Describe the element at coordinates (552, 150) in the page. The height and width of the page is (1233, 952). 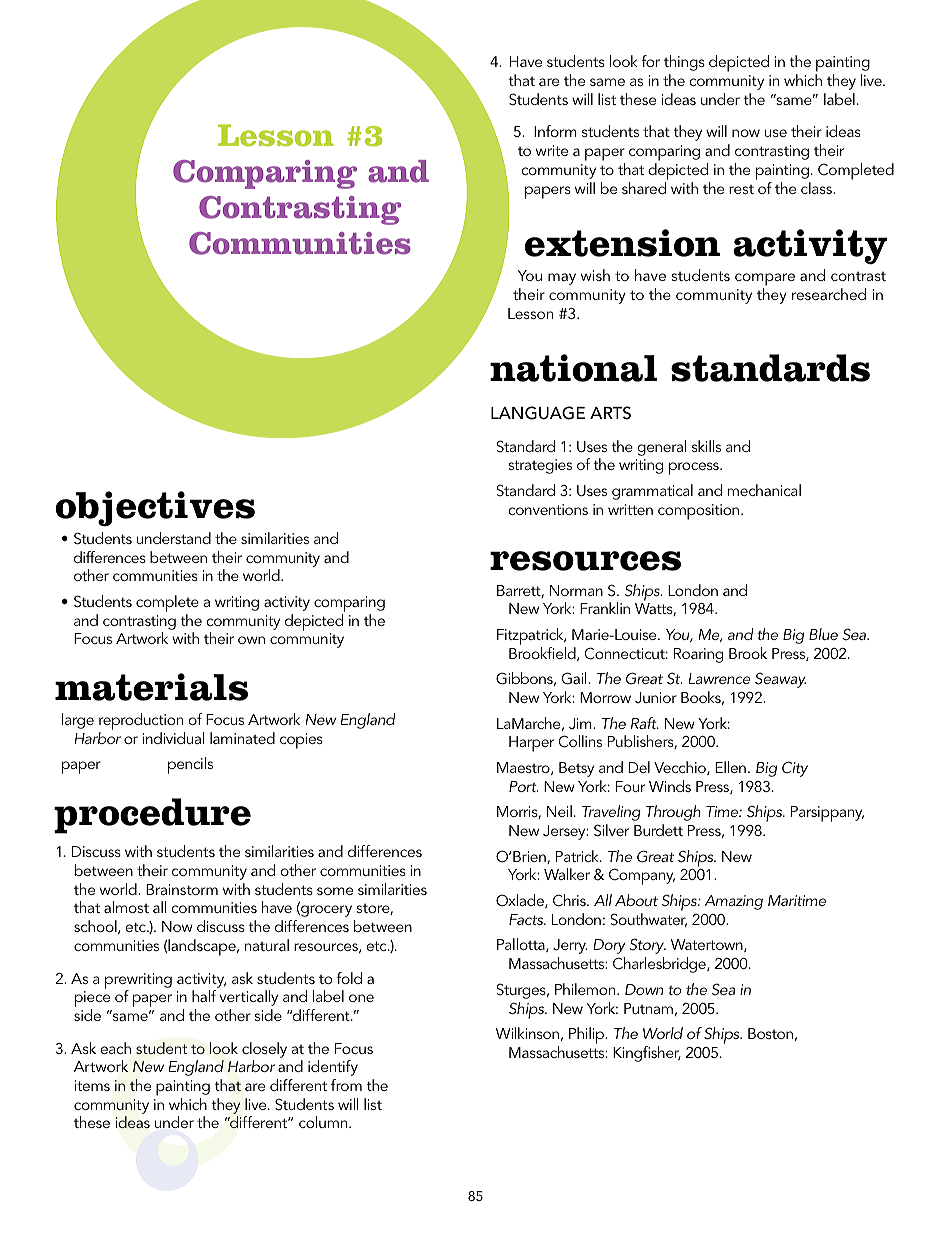
I see `write` at that location.
